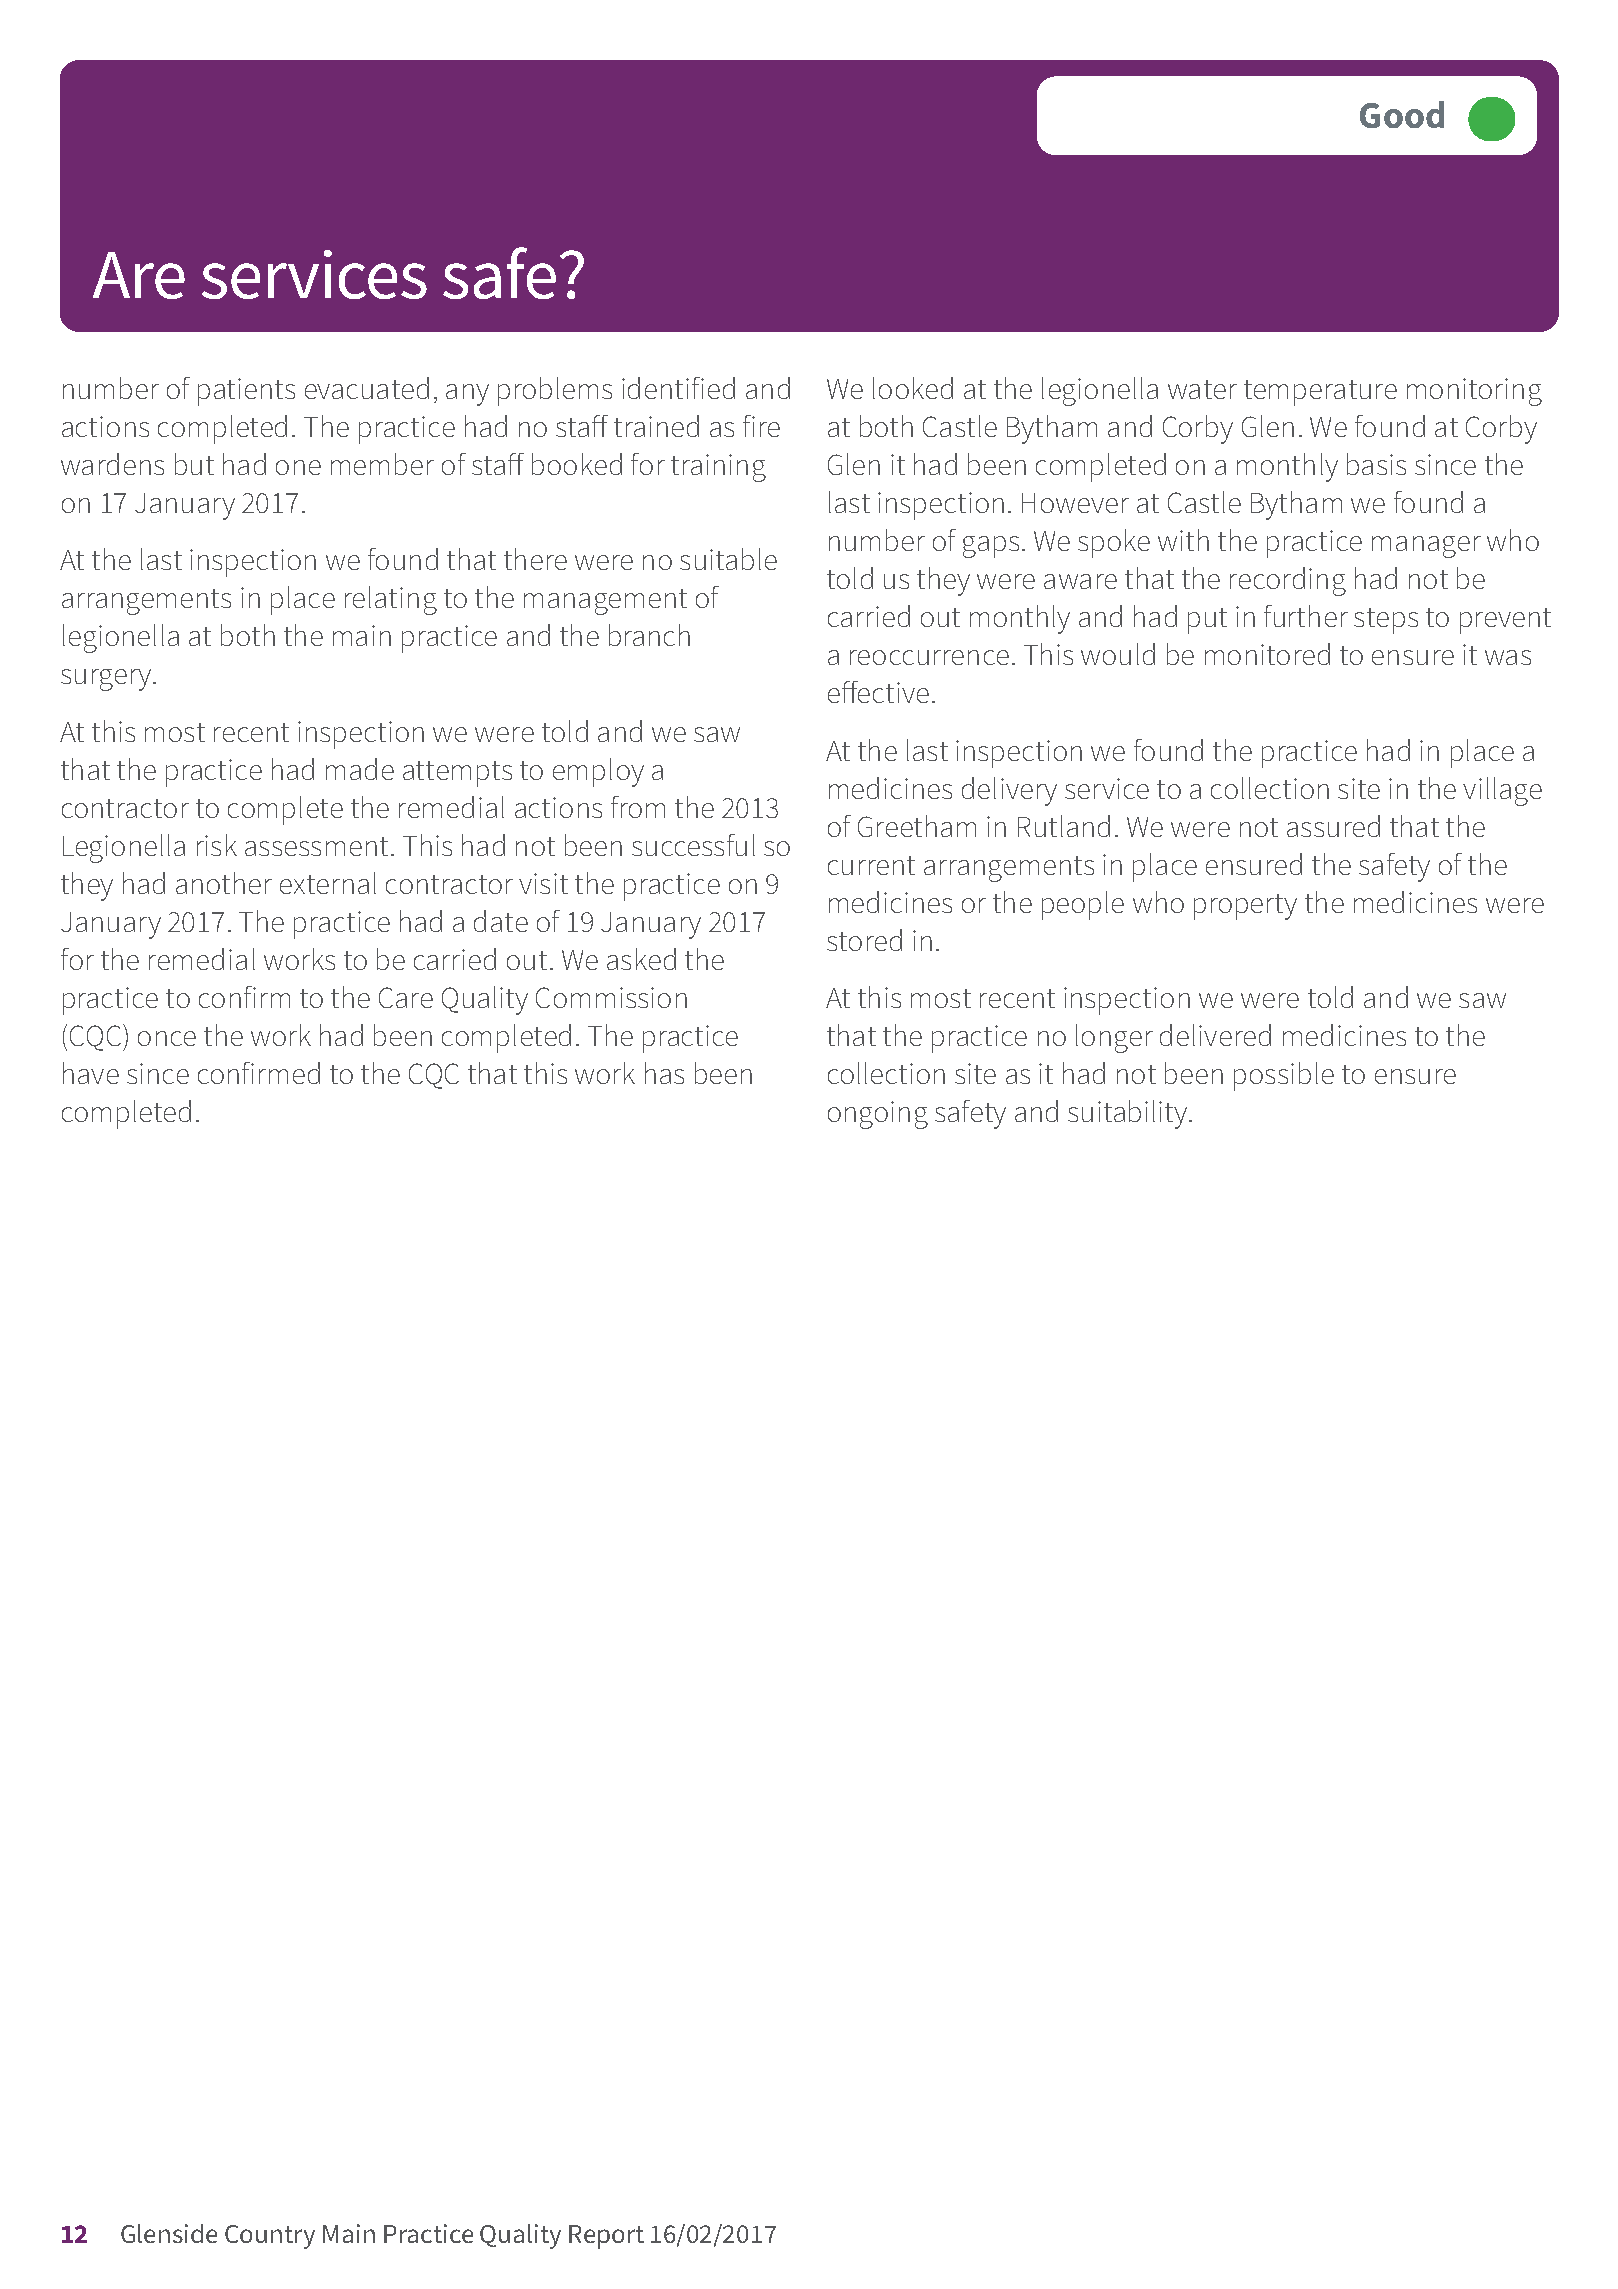 The width and height of the screenshot is (1618, 2289). What do you see at coordinates (871, 865) in the screenshot?
I see `current` at bounding box center [871, 865].
